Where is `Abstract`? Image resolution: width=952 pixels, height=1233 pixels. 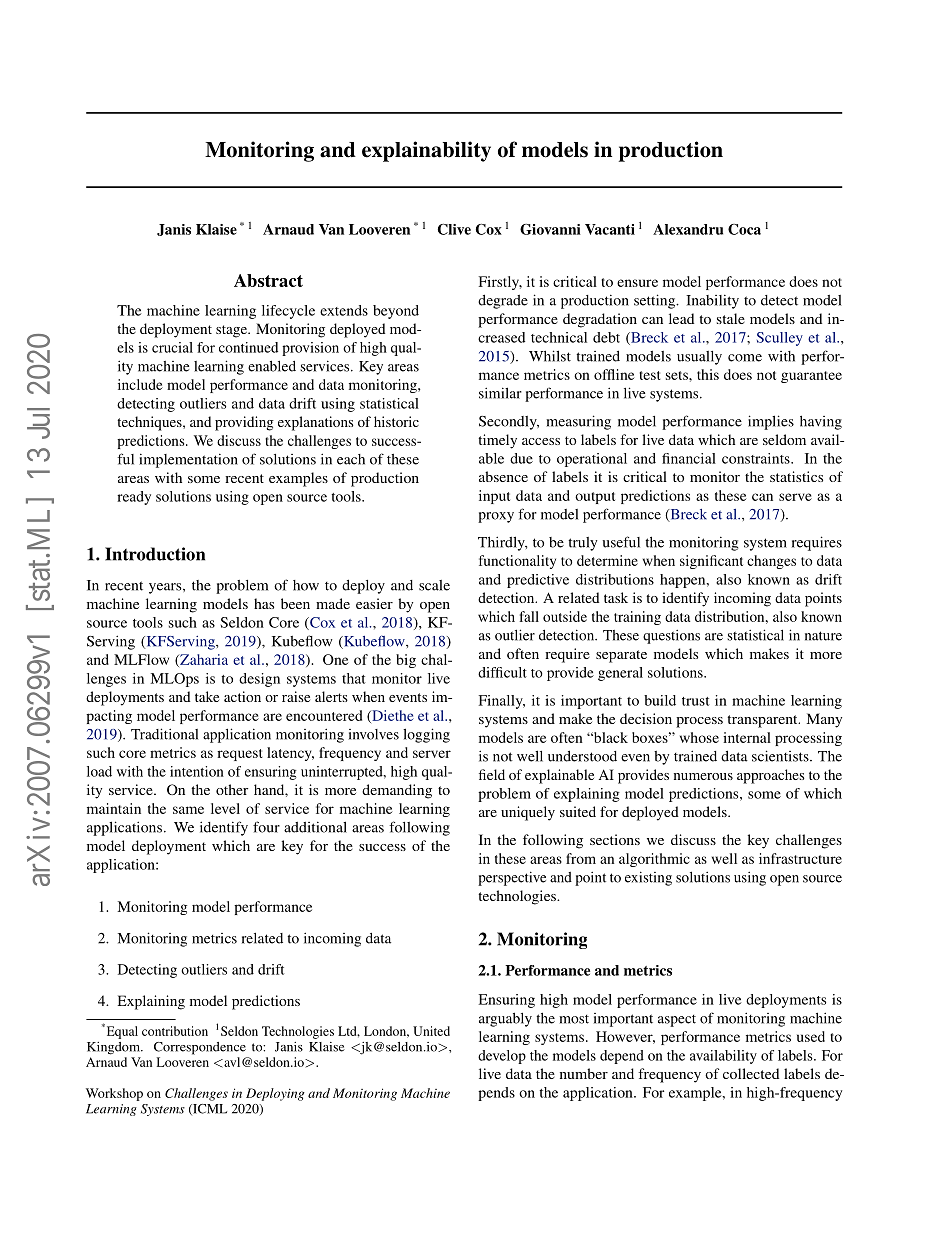 Abstract is located at coordinates (268, 280).
